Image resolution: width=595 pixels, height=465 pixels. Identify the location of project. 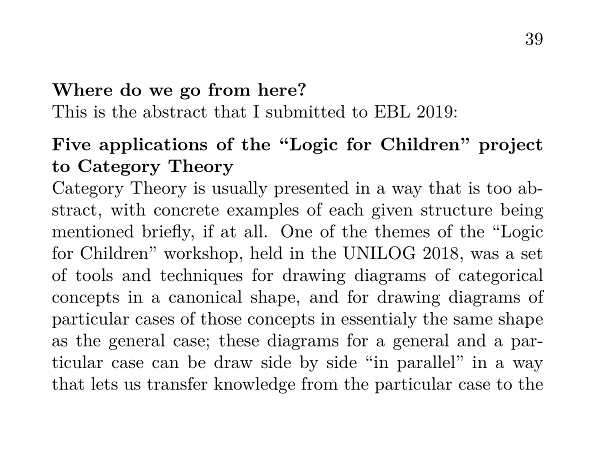
(511, 146).
